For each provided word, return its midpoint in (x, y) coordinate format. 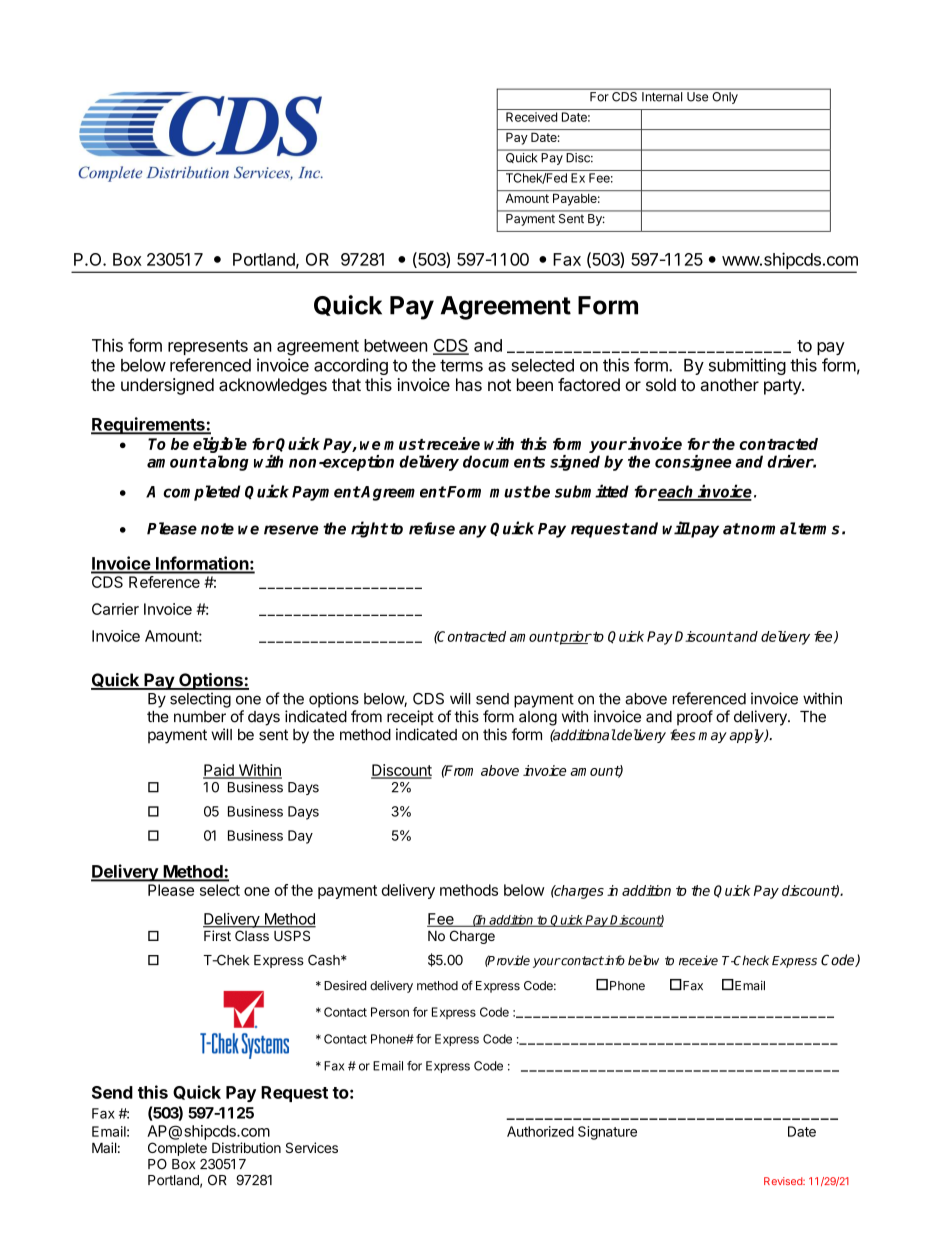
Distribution (246, 1147)
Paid (219, 771)
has (469, 384)
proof (695, 718)
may (712, 737)
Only (725, 98)
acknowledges (273, 386)
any (473, 531)
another (730, 384)
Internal (662, 97)
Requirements (149, 426)
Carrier (115, 609)
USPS (292, 936)
